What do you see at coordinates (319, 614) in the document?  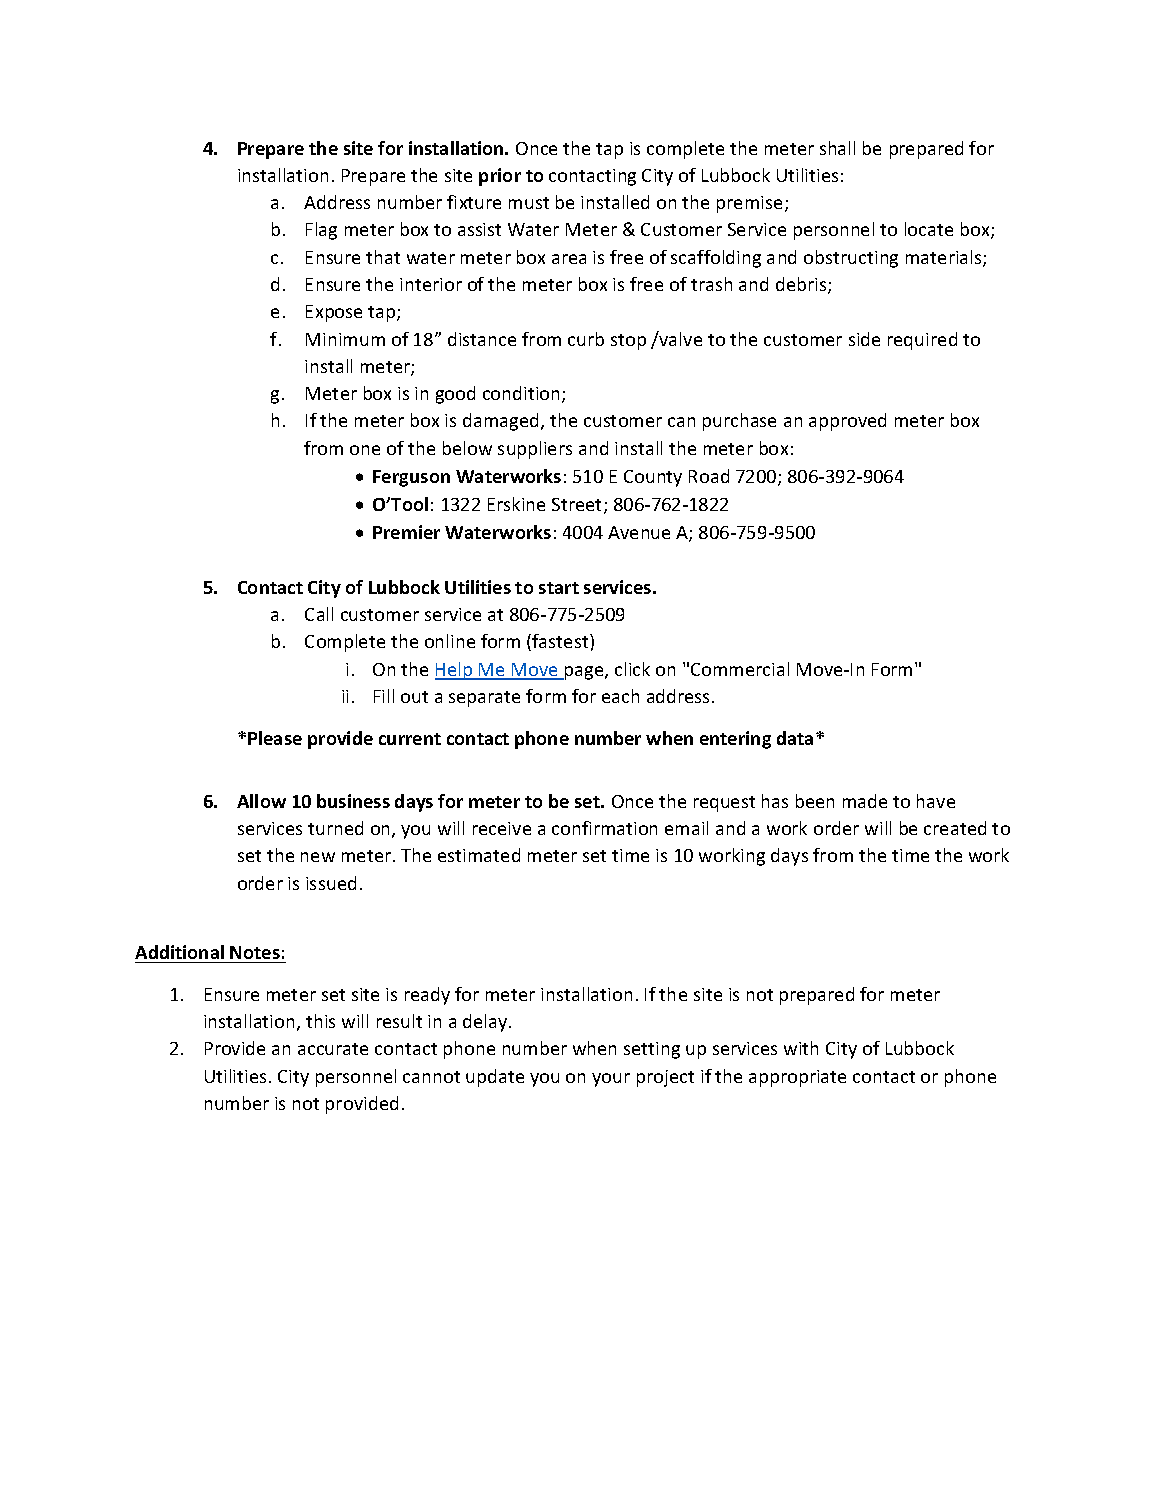 I see `Call` at bounding box center [319, 614].
